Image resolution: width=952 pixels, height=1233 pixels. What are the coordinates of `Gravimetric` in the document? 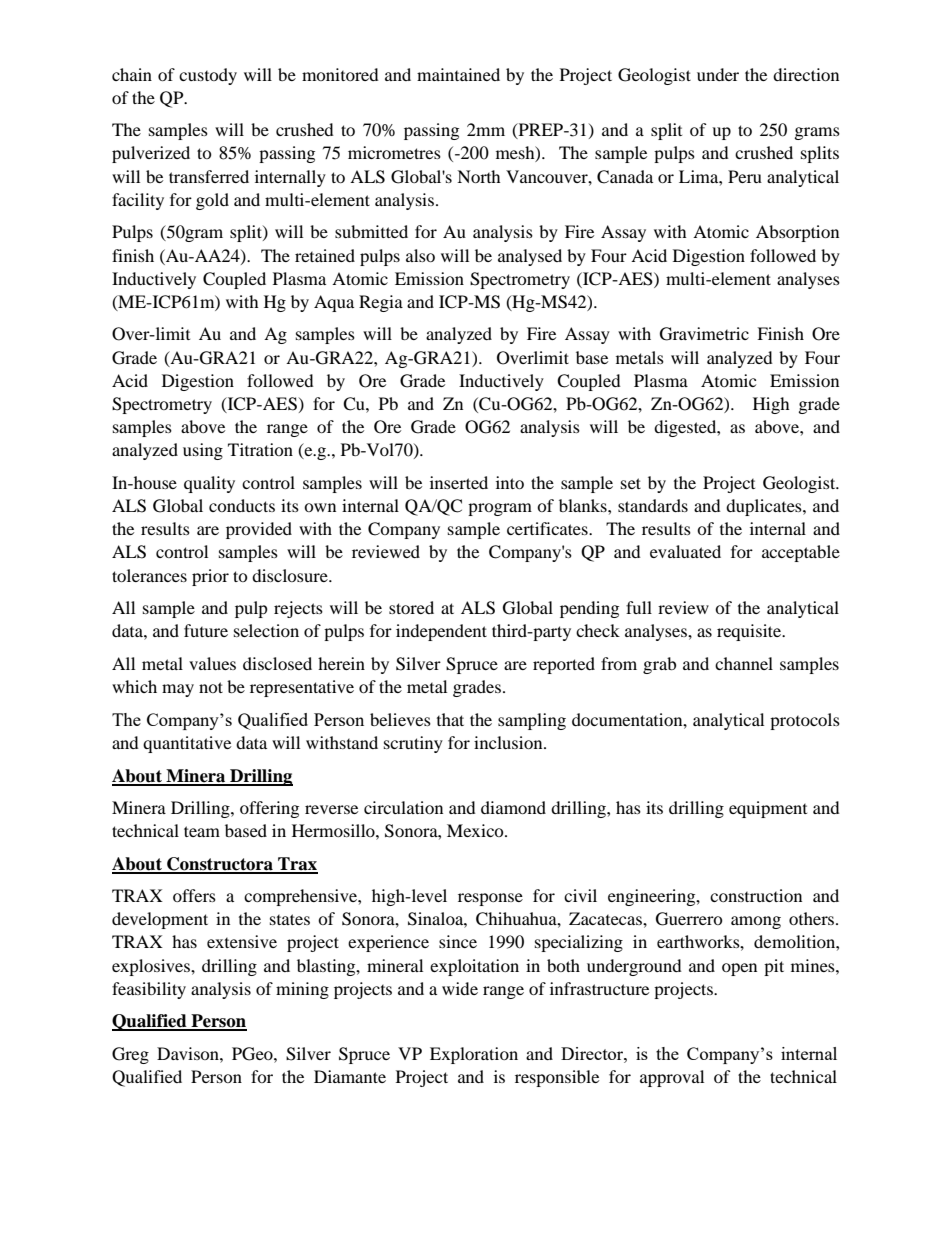 It's located at (704, 334).
